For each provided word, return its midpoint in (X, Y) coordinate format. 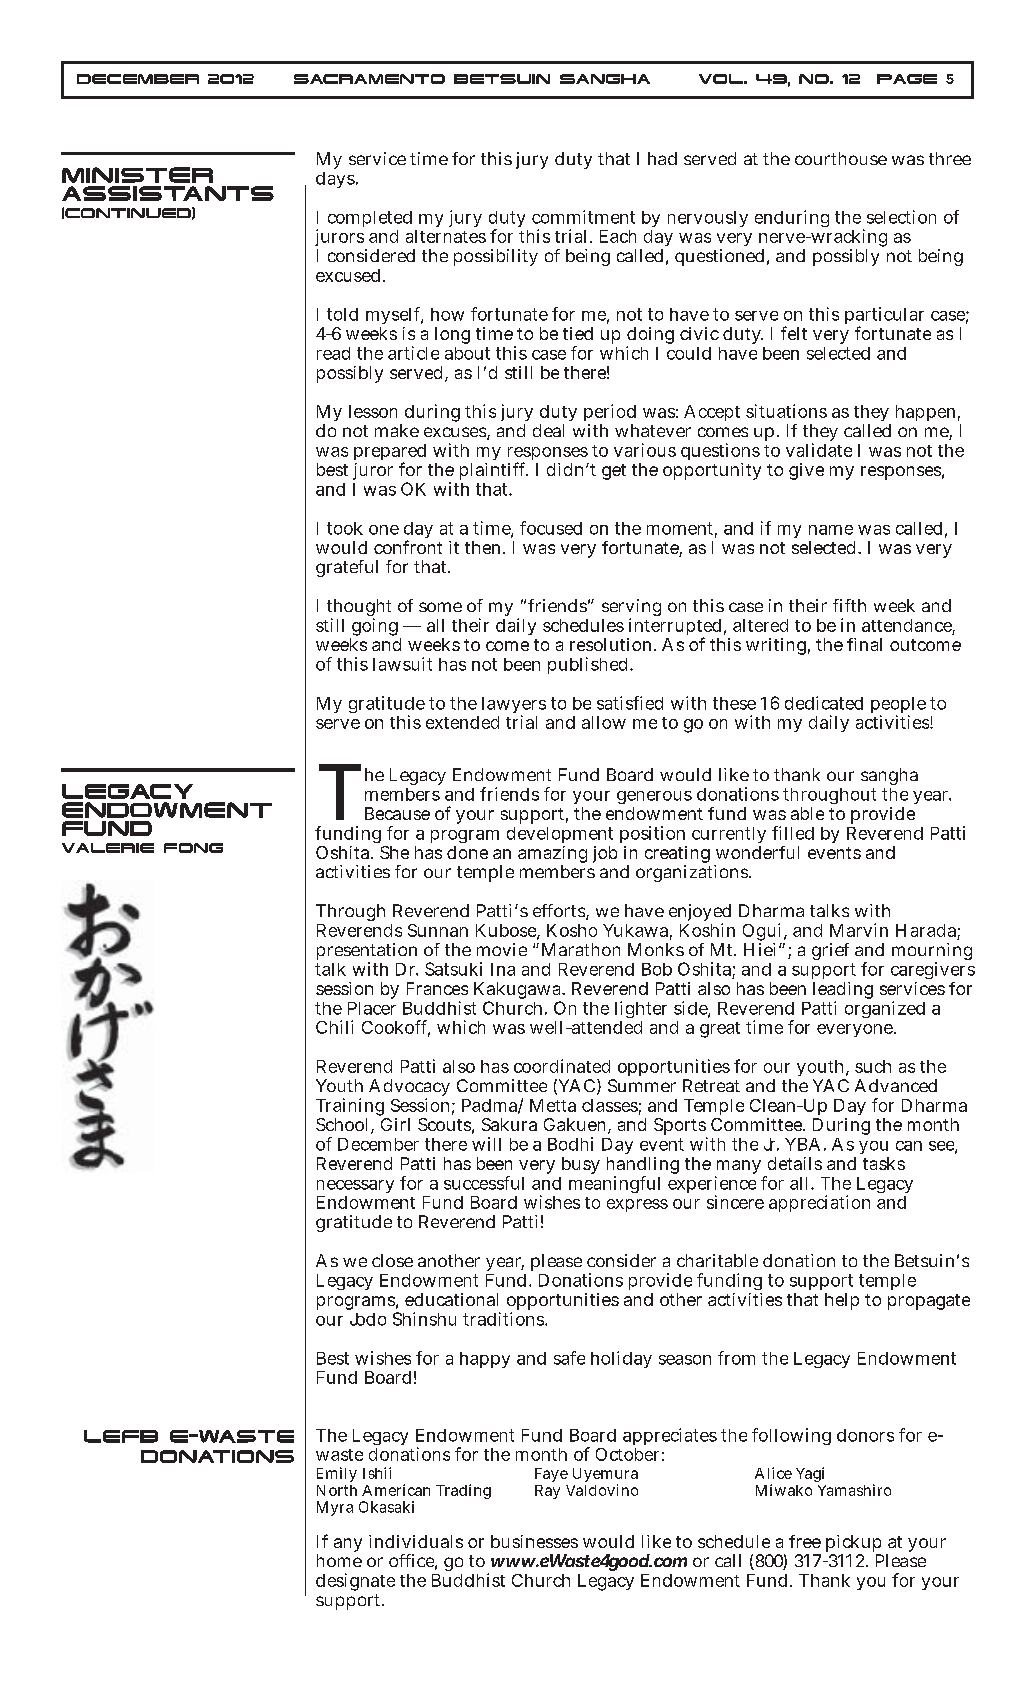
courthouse (841, 158)
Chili (334, 1027)
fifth (849, 605)
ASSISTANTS (168, 193)
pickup (853, 1545)
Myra (335, 1508)
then (484, 547)
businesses (534, 1541)
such (873, 1066)
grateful (347, 568)
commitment (583, 217)
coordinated (562, 1066)
